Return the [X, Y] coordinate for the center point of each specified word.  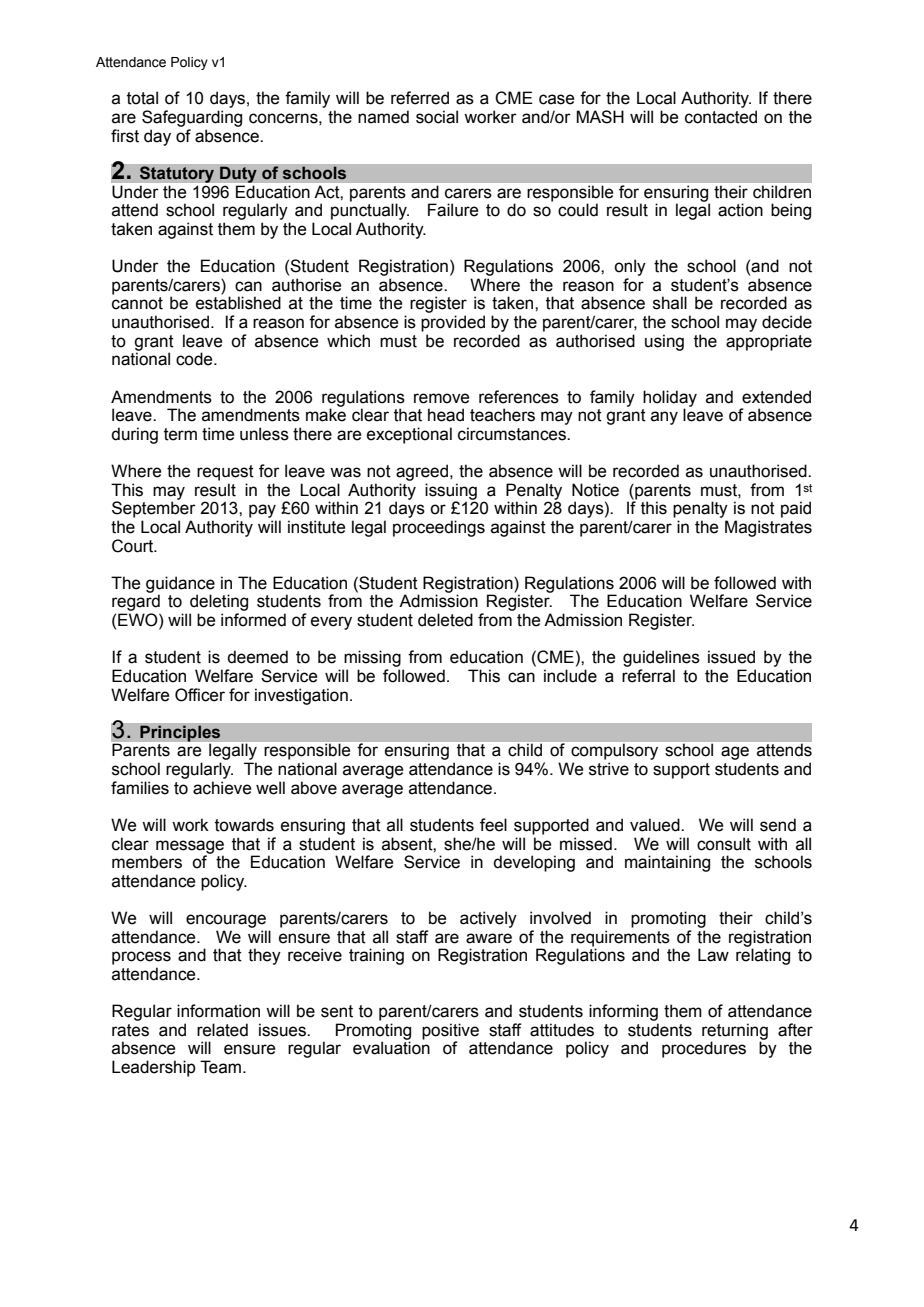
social [437, 117]
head [446, 415]
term [180, 434]
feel [493, 825]
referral [648, 676]
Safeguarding [192, 118]
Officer [200, 695]
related [222, 1030]
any [664, 418]
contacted [721, 117]
